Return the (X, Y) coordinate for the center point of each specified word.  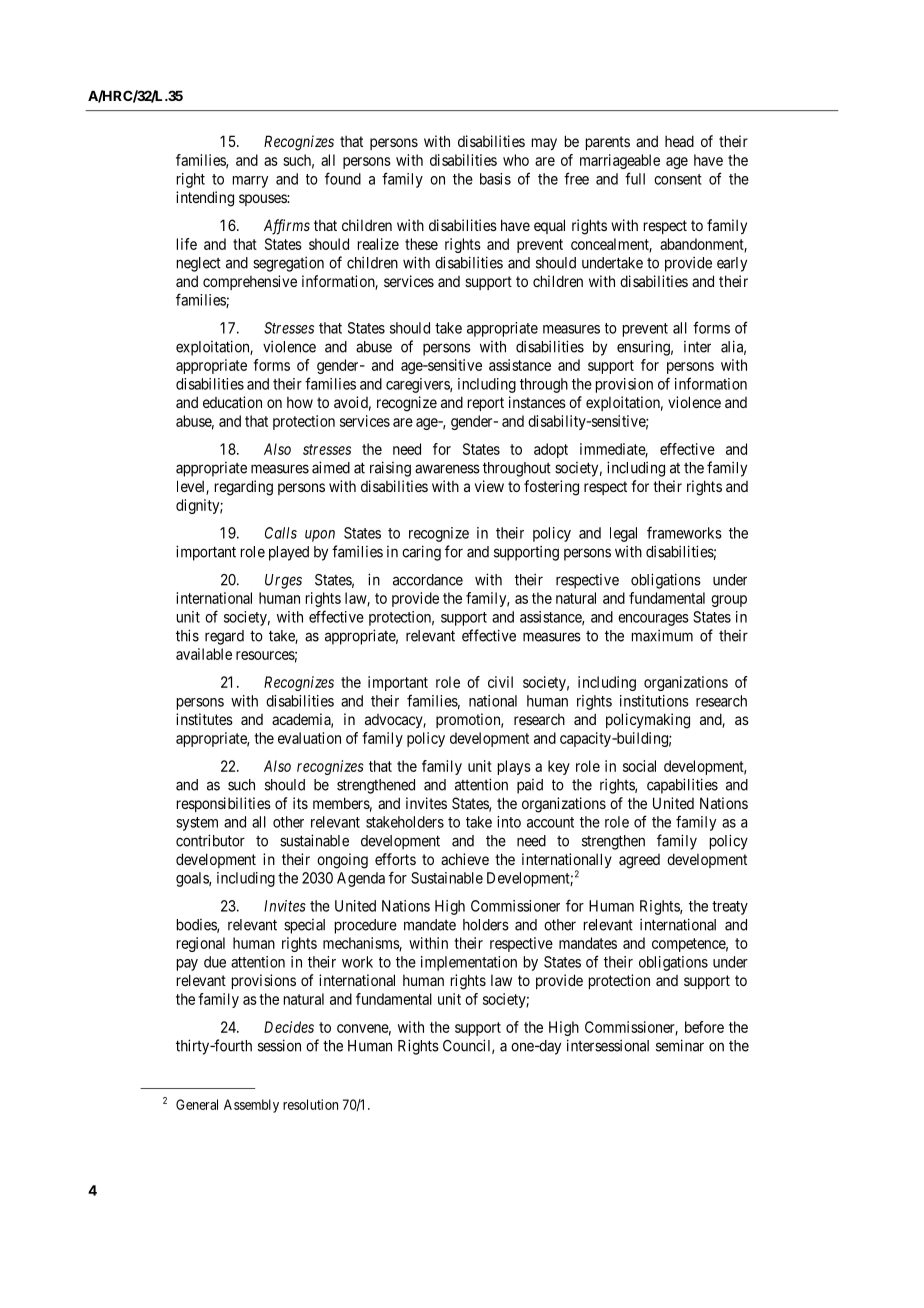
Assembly (251, 1106)
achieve (465, 859)
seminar (680, 1045)
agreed (639, 861)
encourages (653, 620)
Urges (283, 581)
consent (678, 179)
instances (537, 402)
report (486, 404)
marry (250, 182)
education (232, 402)
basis (495, 179)
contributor (210, 840)
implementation (469, 963)
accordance (428, 580)
